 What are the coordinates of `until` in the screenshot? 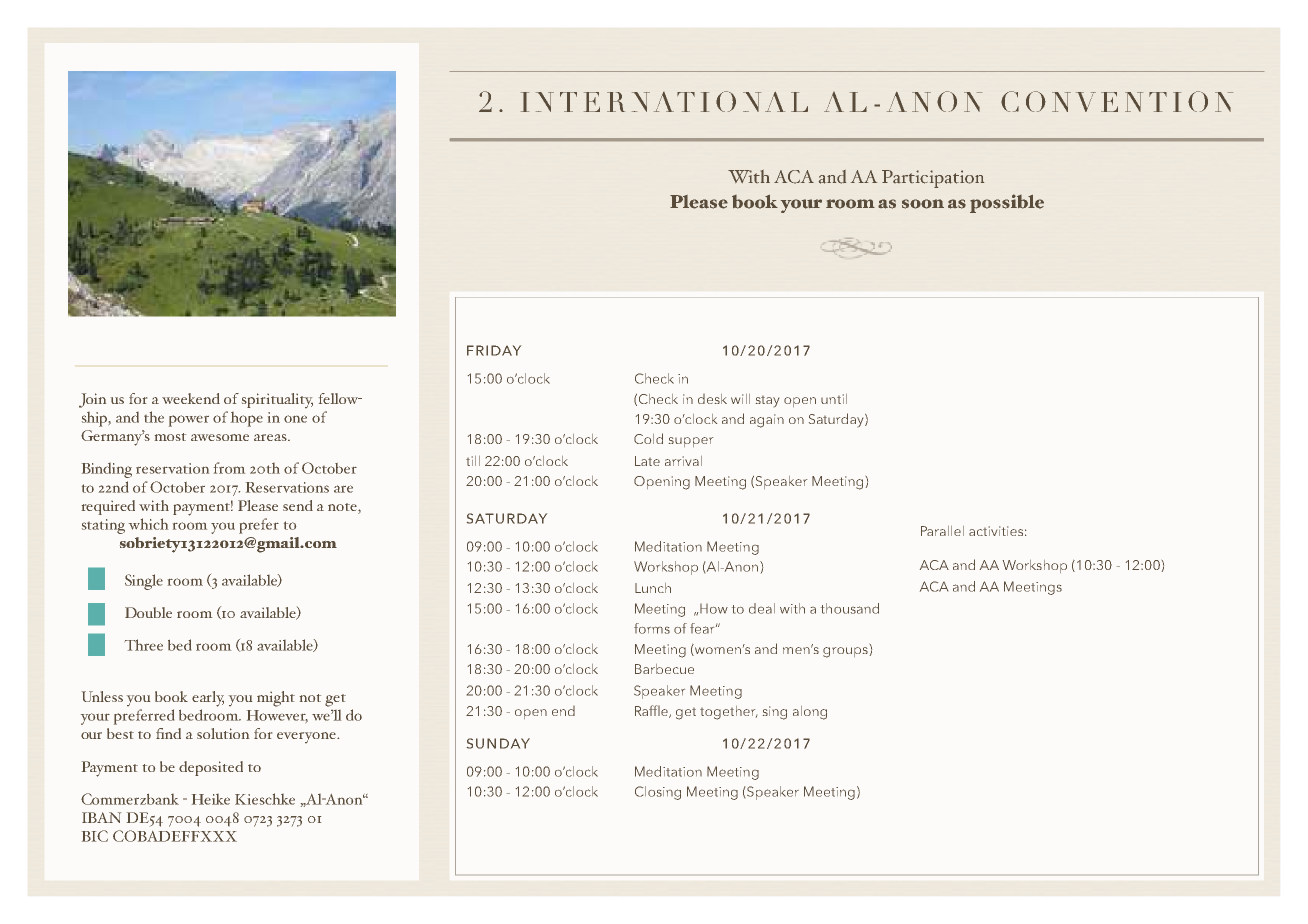 It's located at (834, 399).
